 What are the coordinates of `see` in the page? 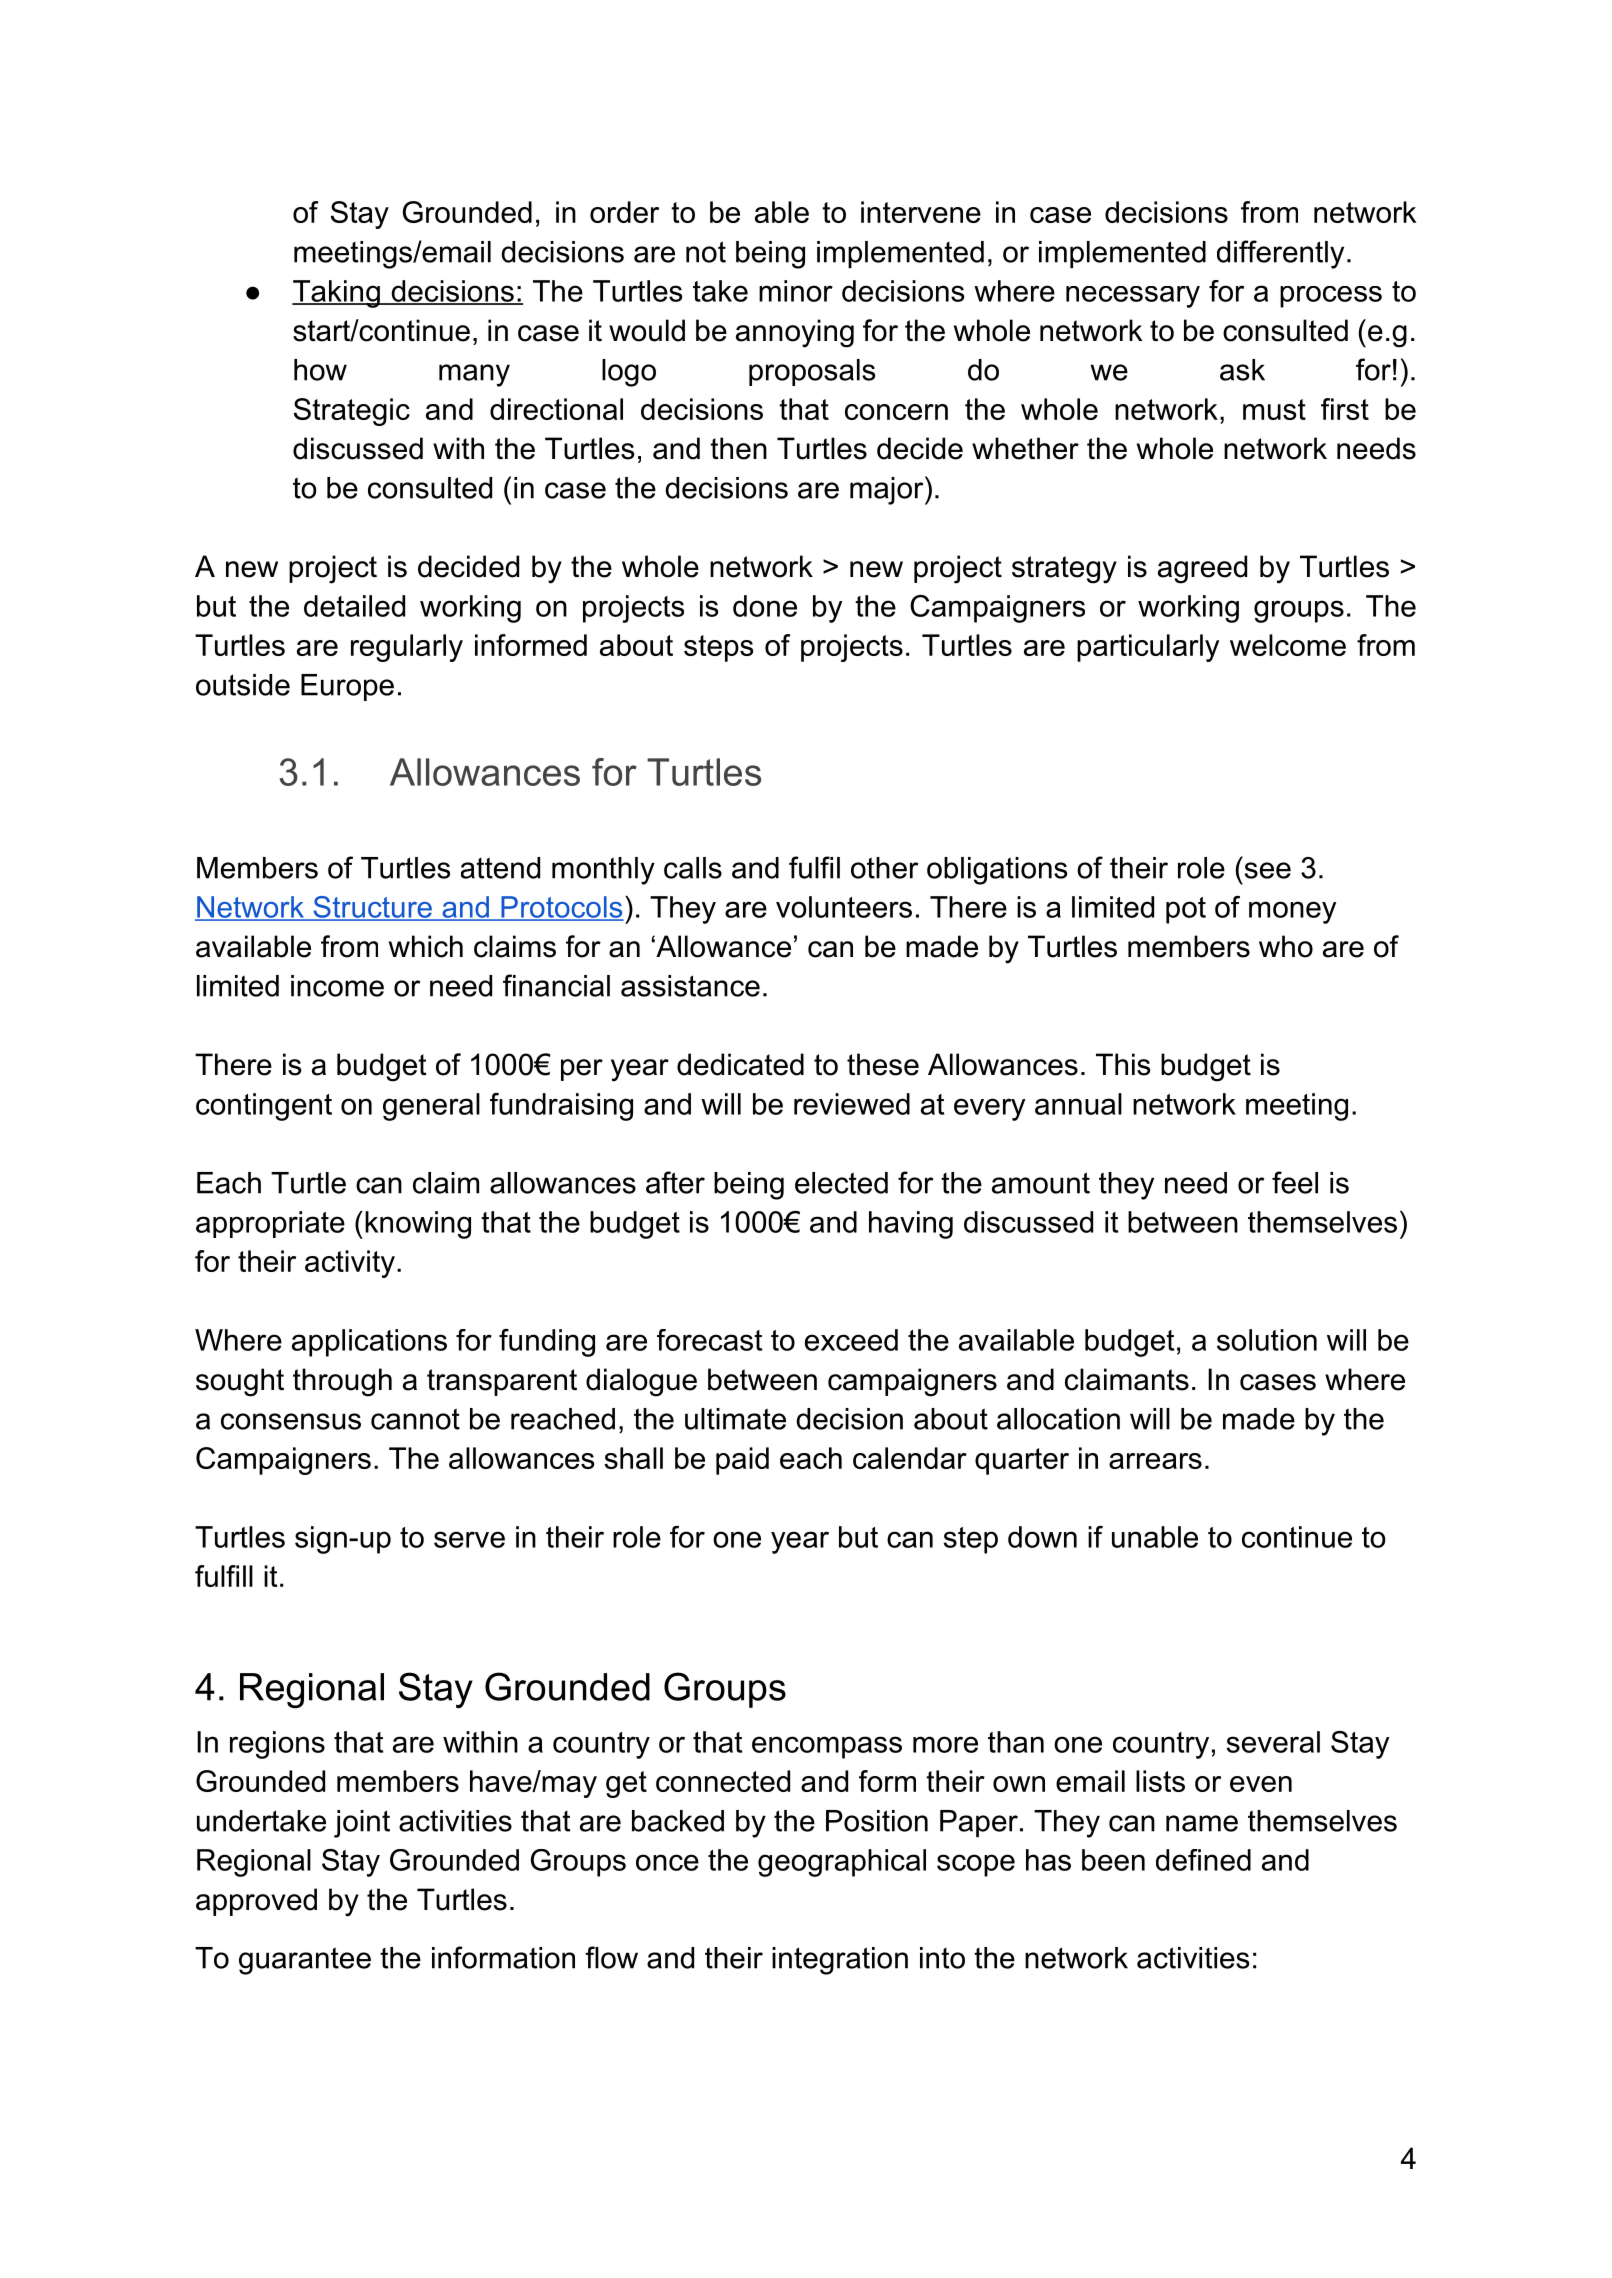 It's located at (1268, 870).
